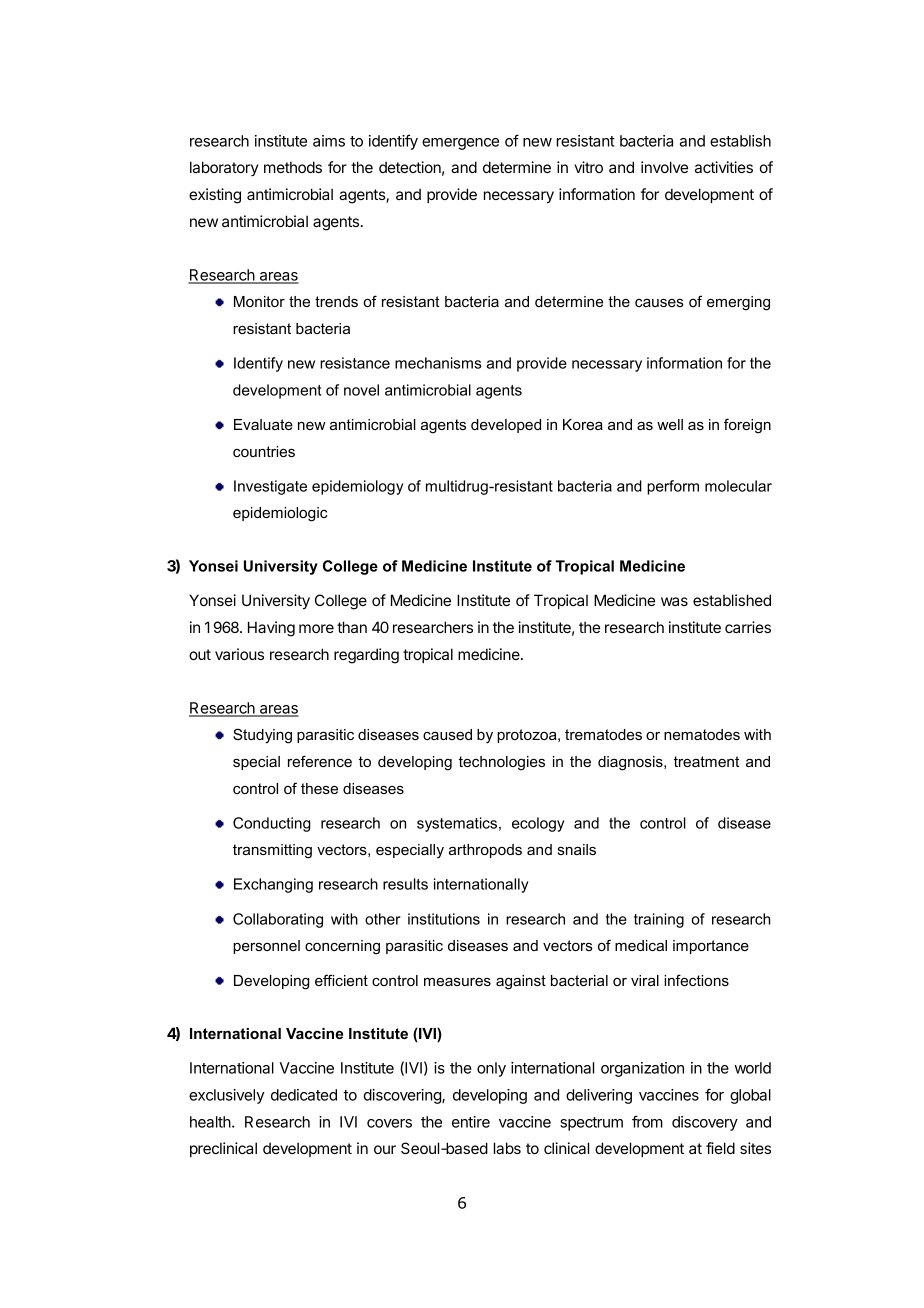  I want to click on discovery, so click(705, 1123).
